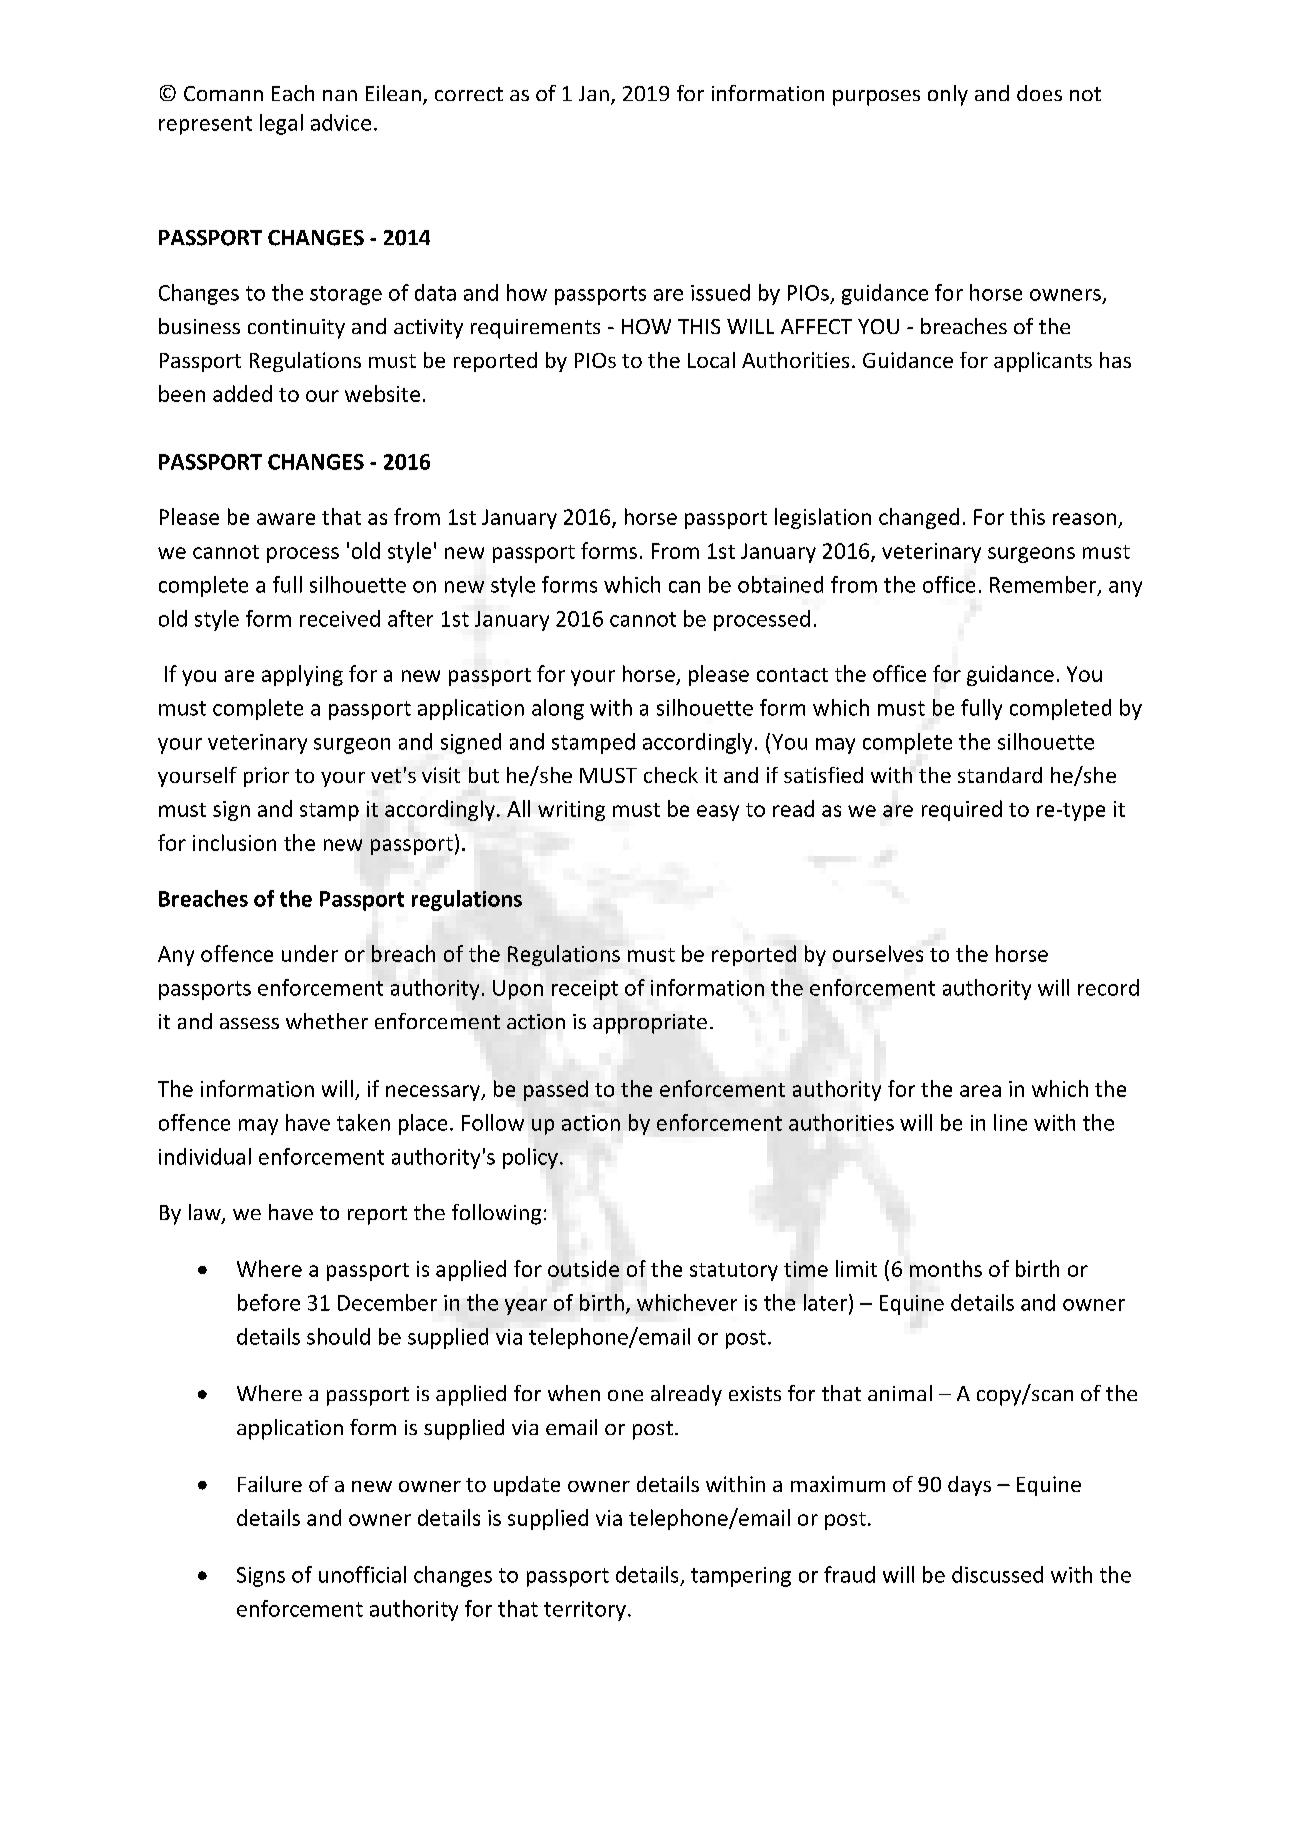 The width and height of the page is (1301, 1840). I want to click on taken, so click(363, 1122).
